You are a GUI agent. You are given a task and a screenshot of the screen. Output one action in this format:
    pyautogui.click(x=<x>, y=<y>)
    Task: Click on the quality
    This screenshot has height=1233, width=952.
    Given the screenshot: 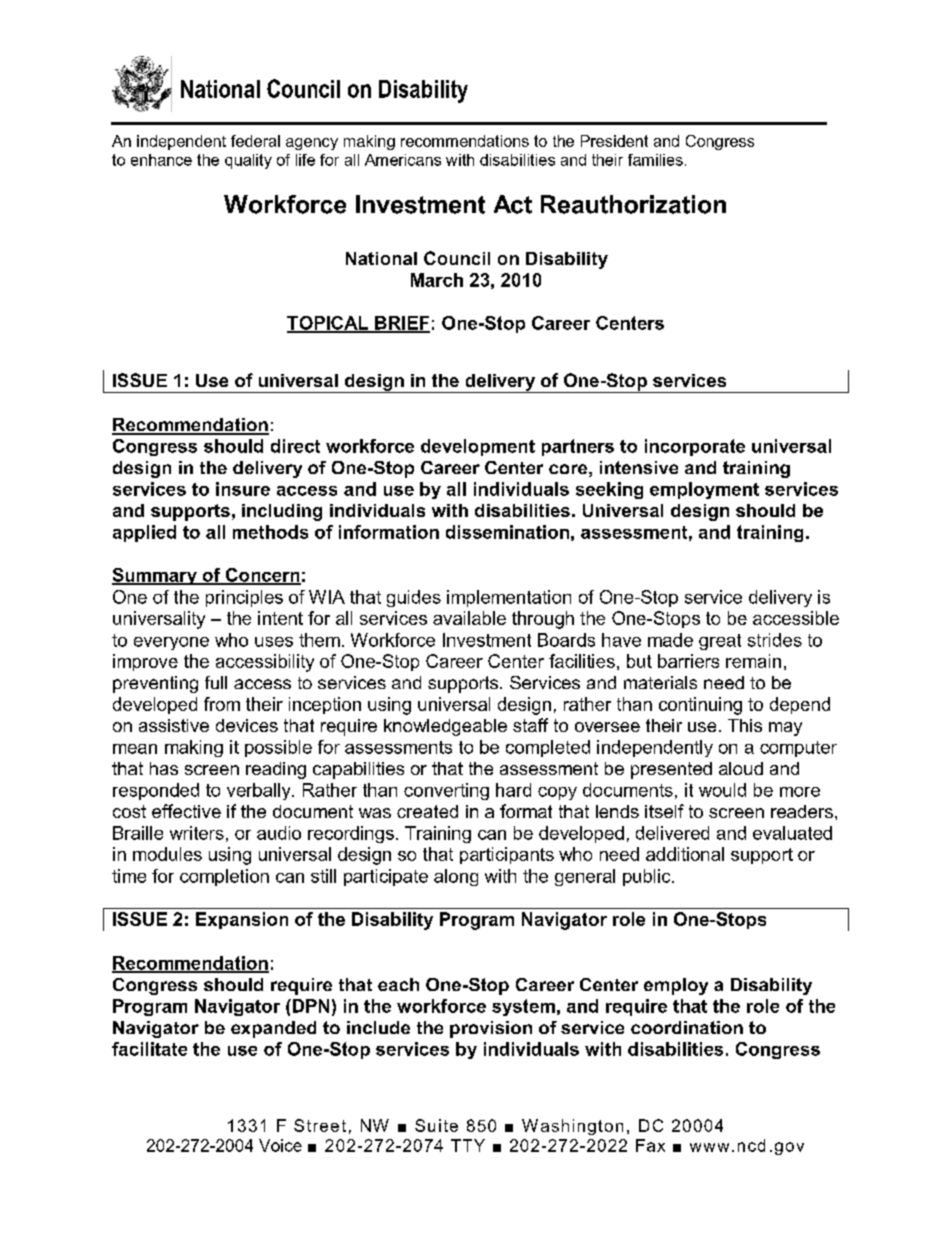 What is the action you would take?
    pyautogui.click(x=248, y=161)
